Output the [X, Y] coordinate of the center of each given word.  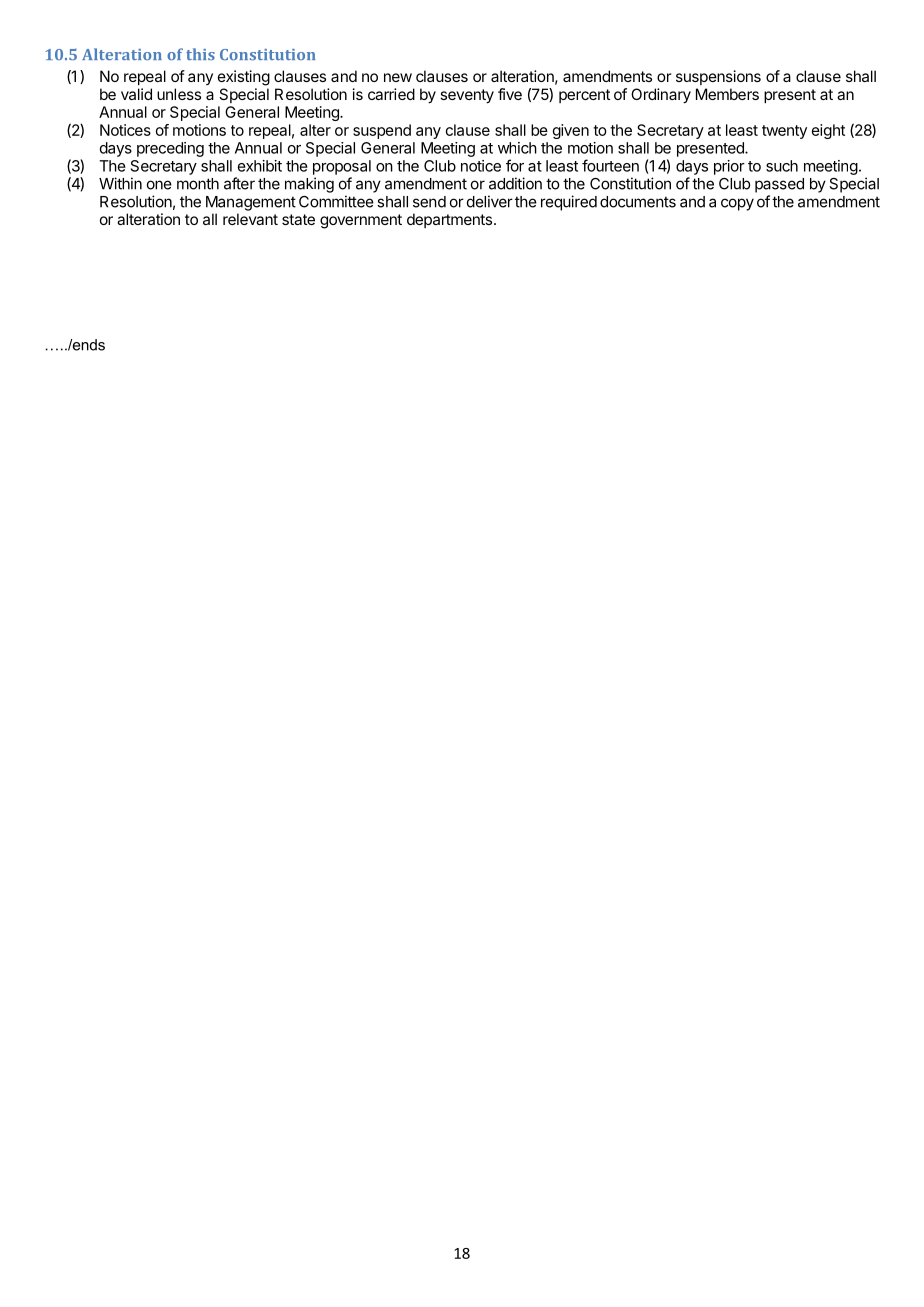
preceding [170, 149]
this [200, 54]
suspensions [718, 77]
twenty [784, 132]
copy [737, 204]
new [398, 77]
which [517, 148]
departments [449, 220]
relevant [250, 219]
